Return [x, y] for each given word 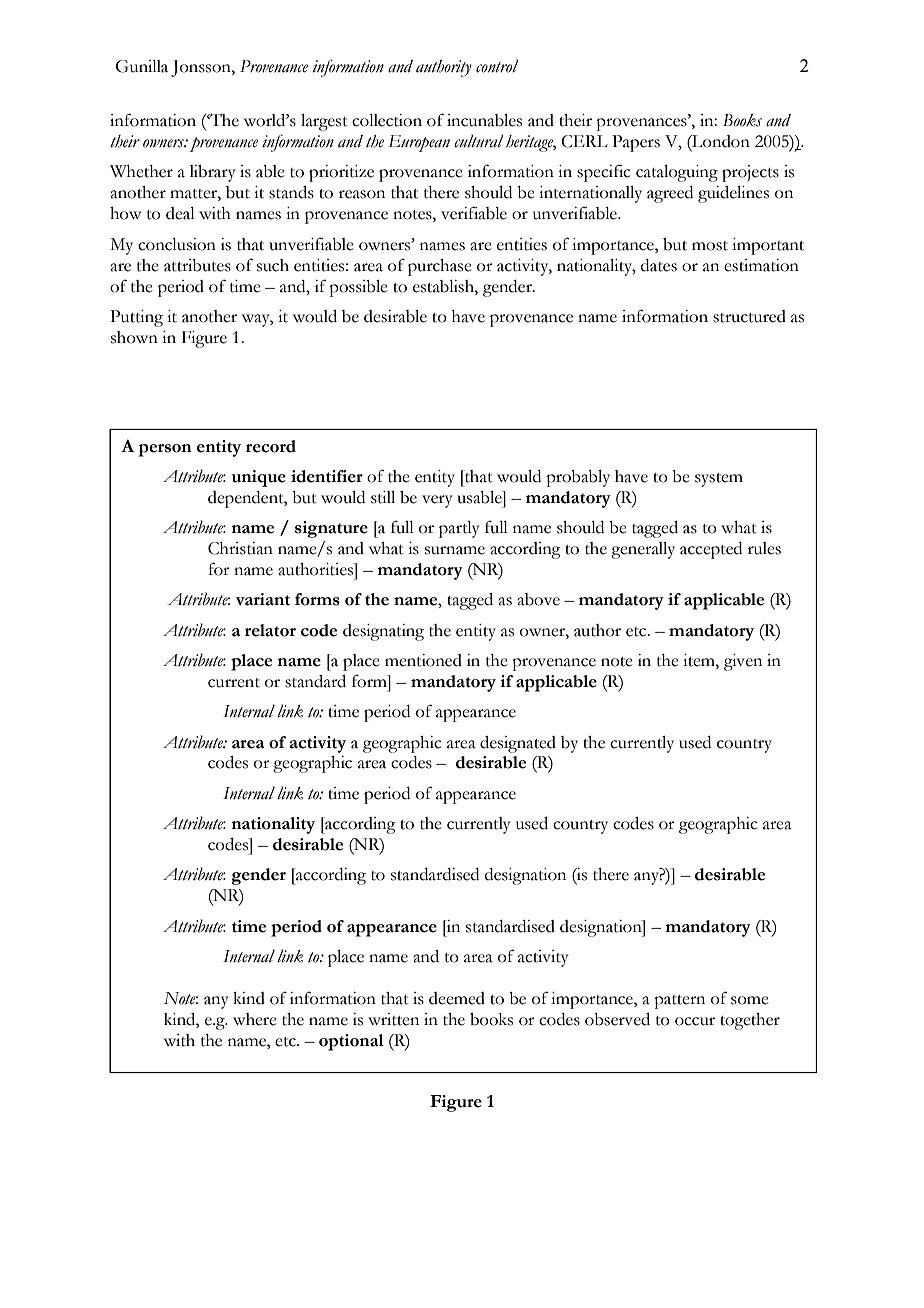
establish [444, 286]
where [255, 1019]
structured [749, 316]
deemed [457, 998]
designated [518, 744]
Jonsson [202, 68]
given [743, 662]
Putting [136, 318]
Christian [240, 548]
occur [695, 1021]
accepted [711, 550]
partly [459, 529]
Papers [636, 143]
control [497, 66]
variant [263, 599]
